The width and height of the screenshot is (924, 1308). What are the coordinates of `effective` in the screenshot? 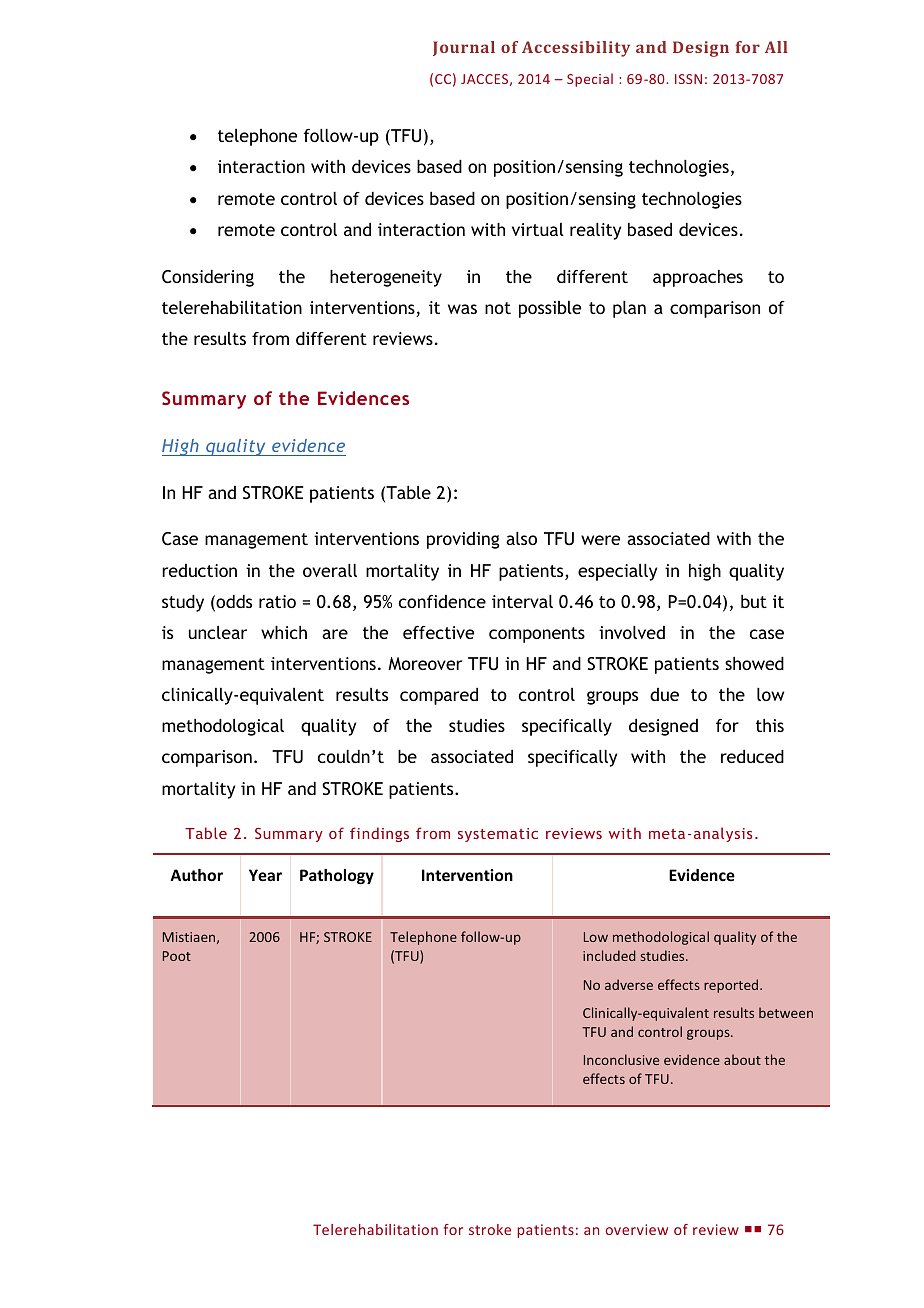 It's located at (438, 632).
